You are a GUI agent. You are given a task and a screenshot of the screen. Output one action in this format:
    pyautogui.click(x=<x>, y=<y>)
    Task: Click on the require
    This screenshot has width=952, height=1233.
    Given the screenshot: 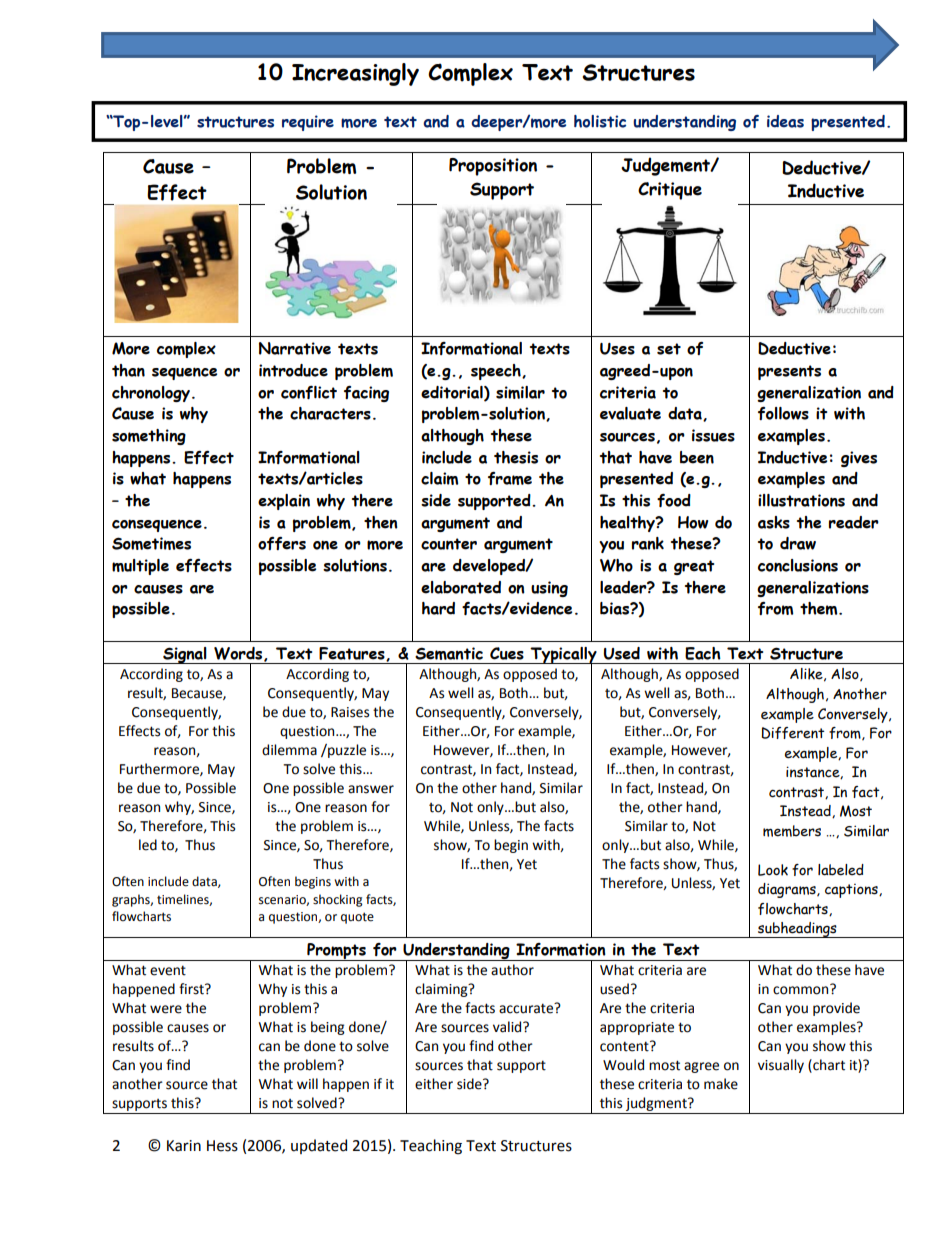 What is the action you would take?
    pyautogui.click(x=308, y=123)
